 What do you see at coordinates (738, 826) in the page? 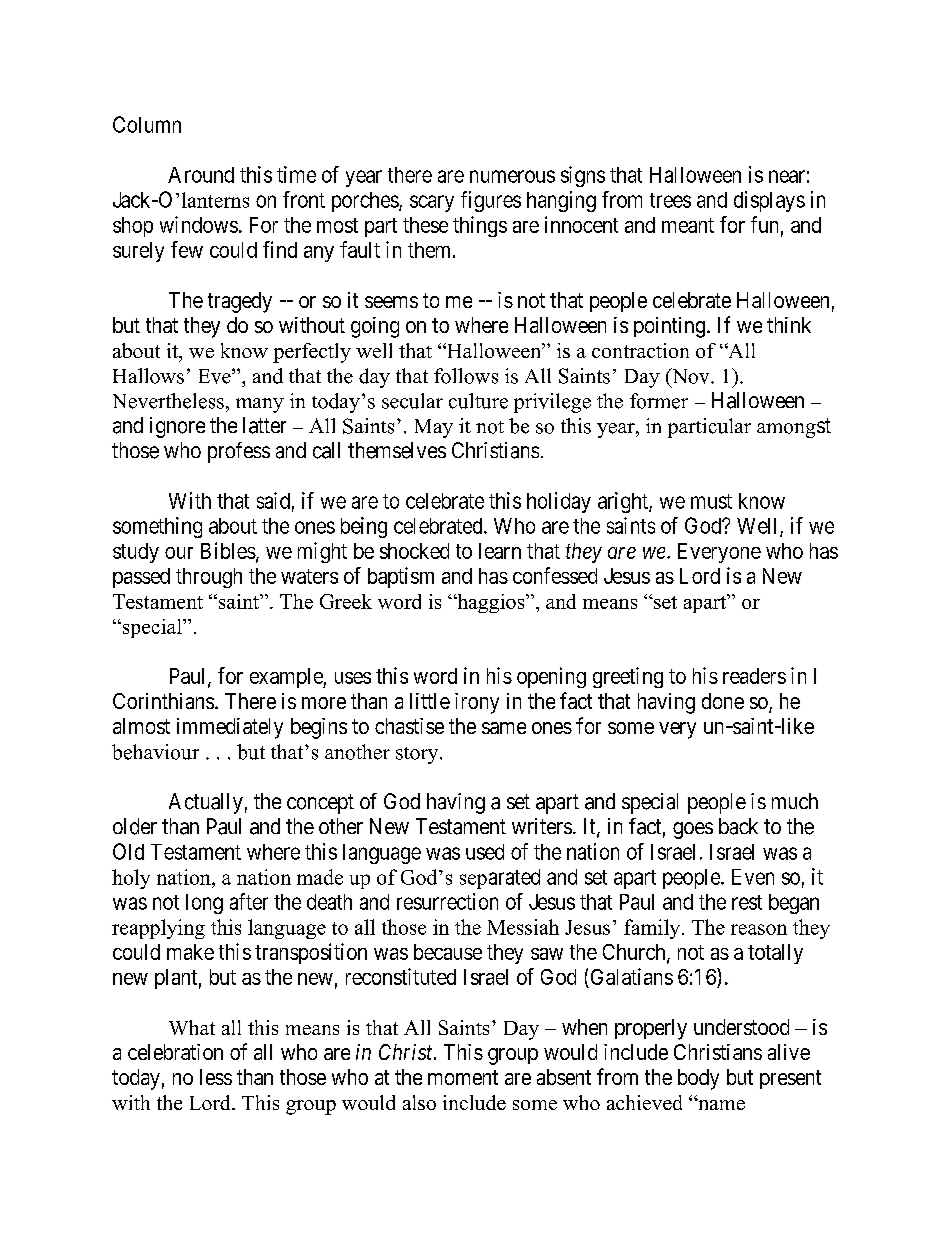
I see `back` at bounding box center [738, 826].
